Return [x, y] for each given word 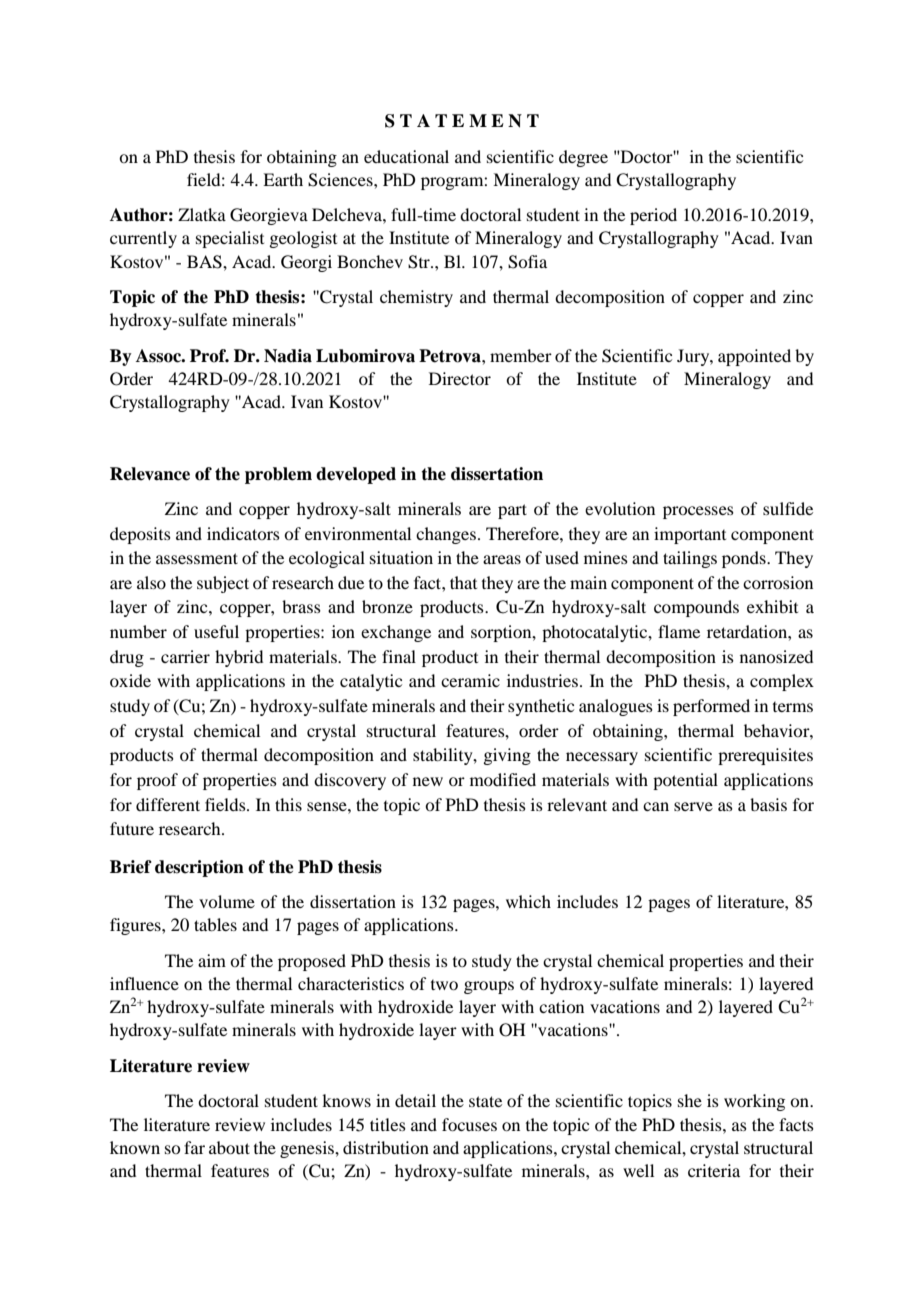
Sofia [527, 262]
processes [698, 512]
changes [446, 535]
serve [693, 806]
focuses [469, 1124]
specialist [230, 239]
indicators [243, 533]
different [168, 804]
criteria [714, 1170]
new [428, 781]
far [194, 1147]
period [653, 216]
